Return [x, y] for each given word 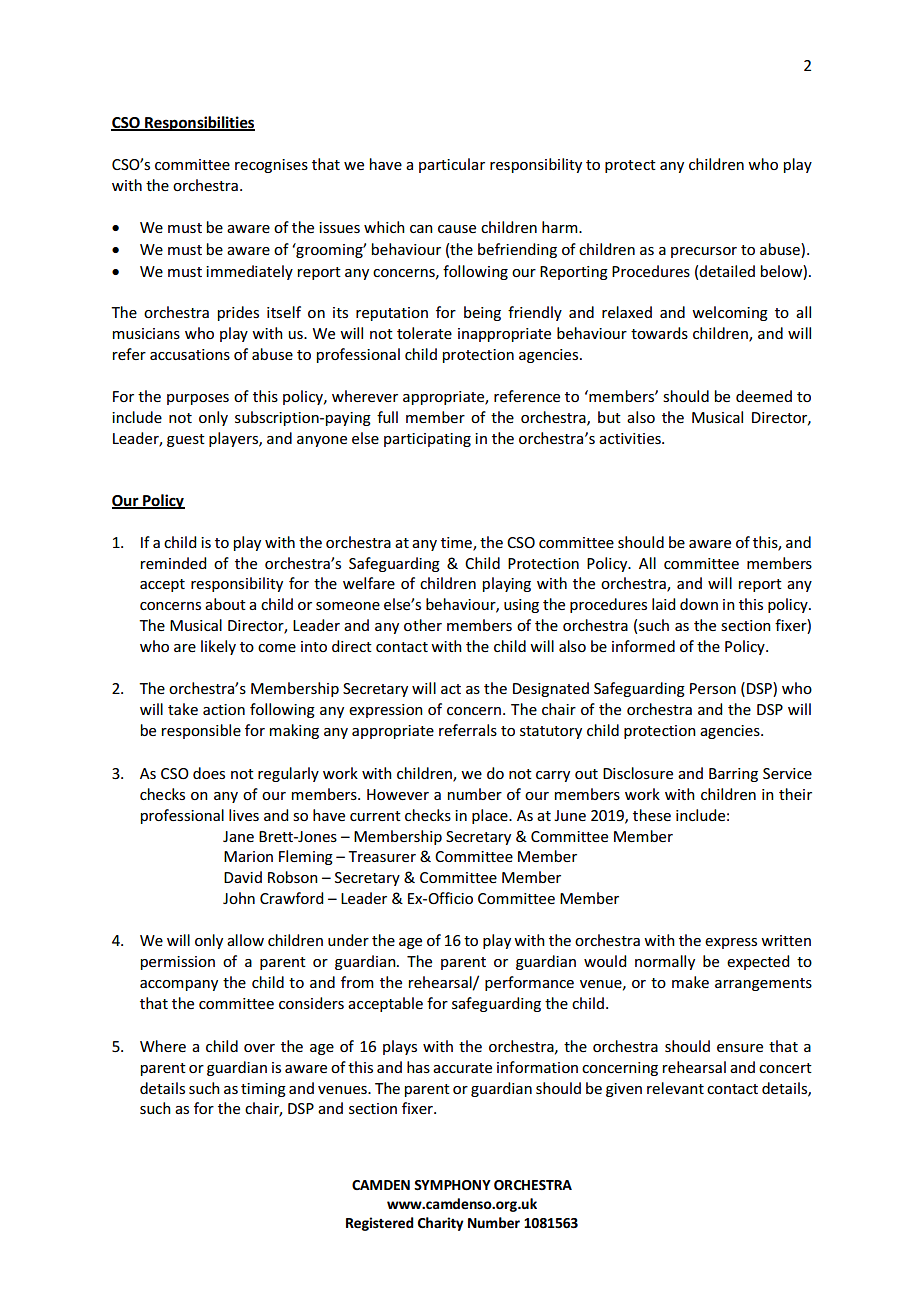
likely [218, 647]
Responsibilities [199, 123]
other [423, 625]
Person [713, 688]
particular [452, 165]
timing [263, 1090]
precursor [704, 252]
